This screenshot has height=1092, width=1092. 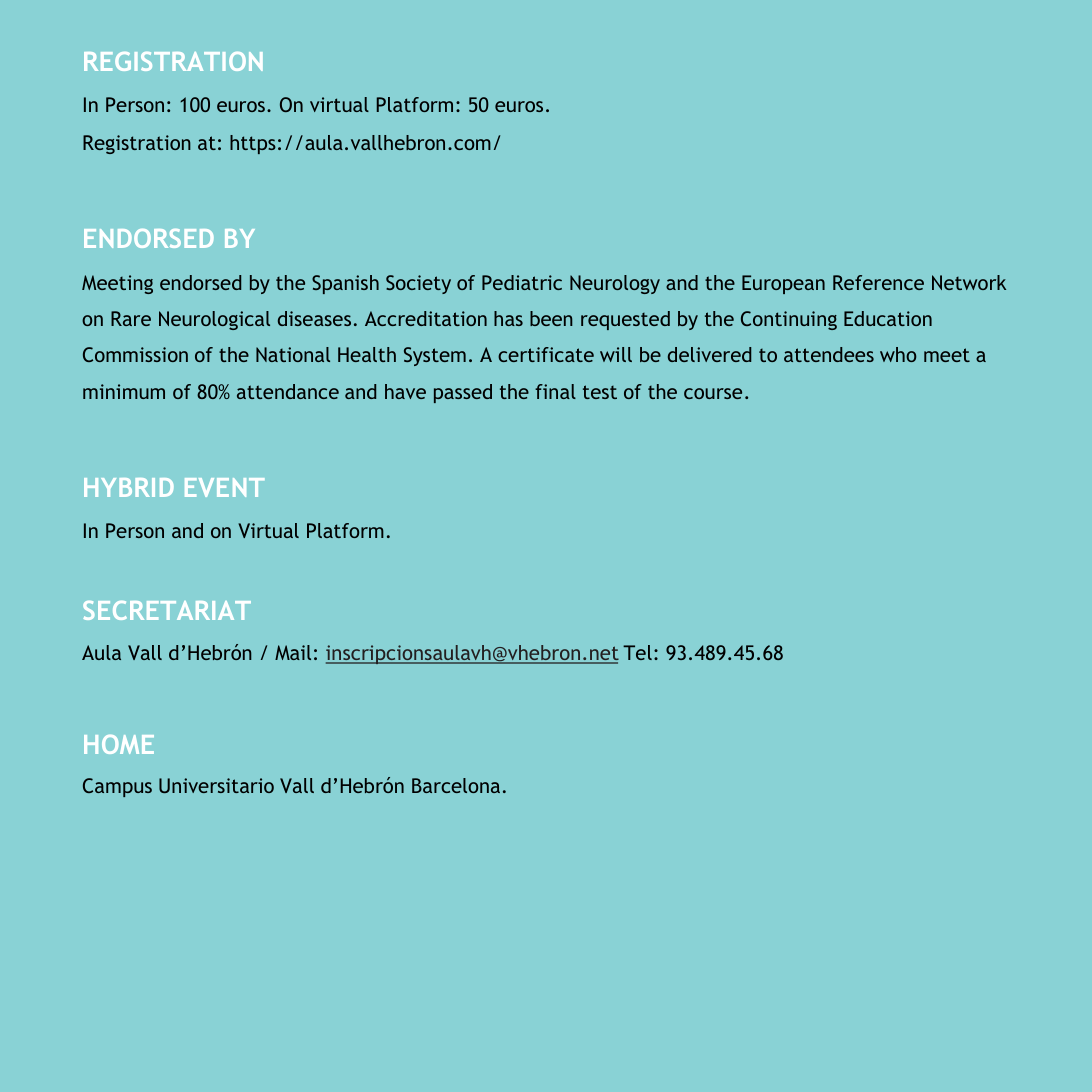 What do you see at coordinates (225, 487) in the screenshot?
I see `EVENT` at bounding box center [225, 487].
